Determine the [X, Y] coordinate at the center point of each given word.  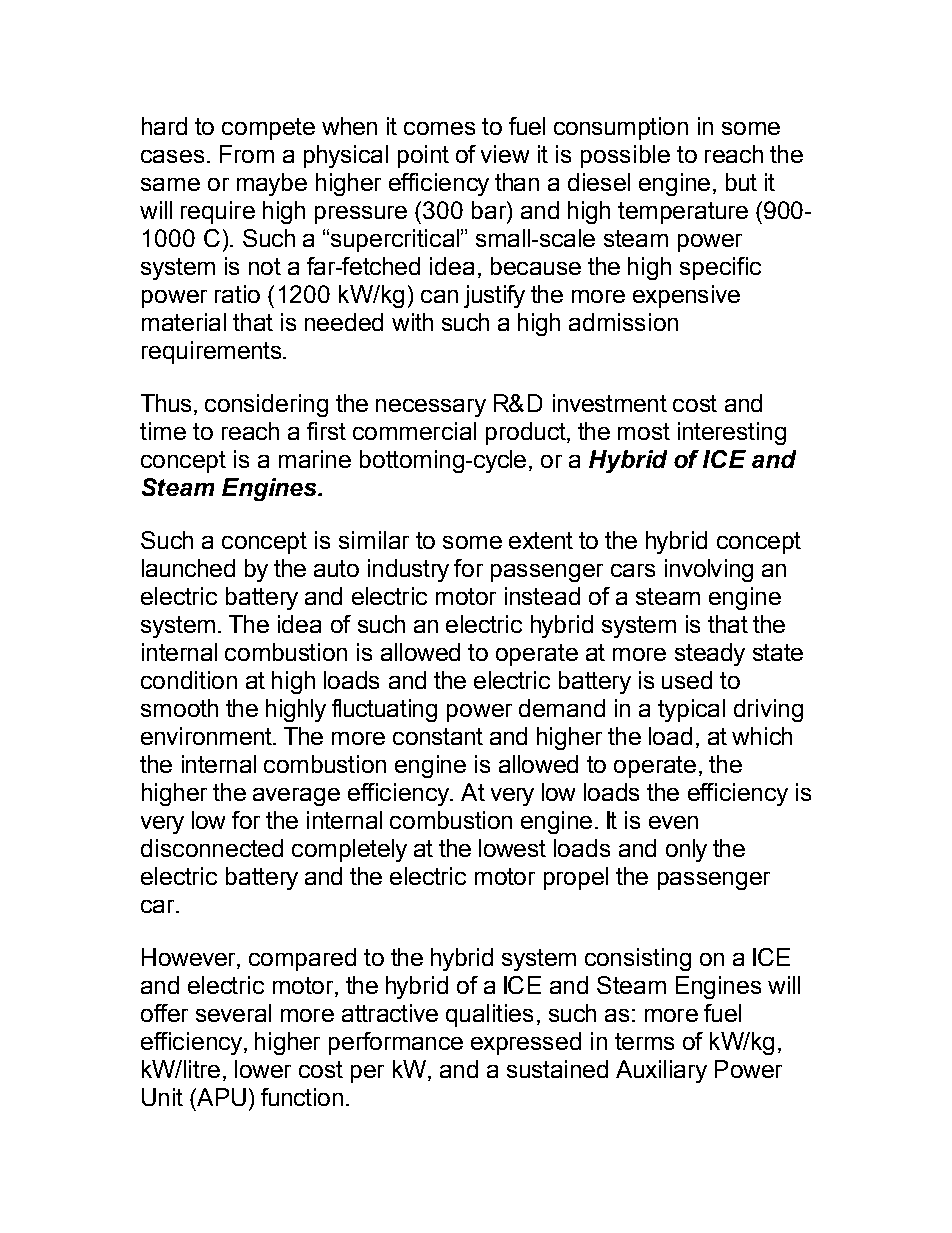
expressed [526, 1043]
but [741, 182]
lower [263, 1069]
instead [542, 596]
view [505, 154]
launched [188, 568]
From [247, 154]
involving [709, 570]
